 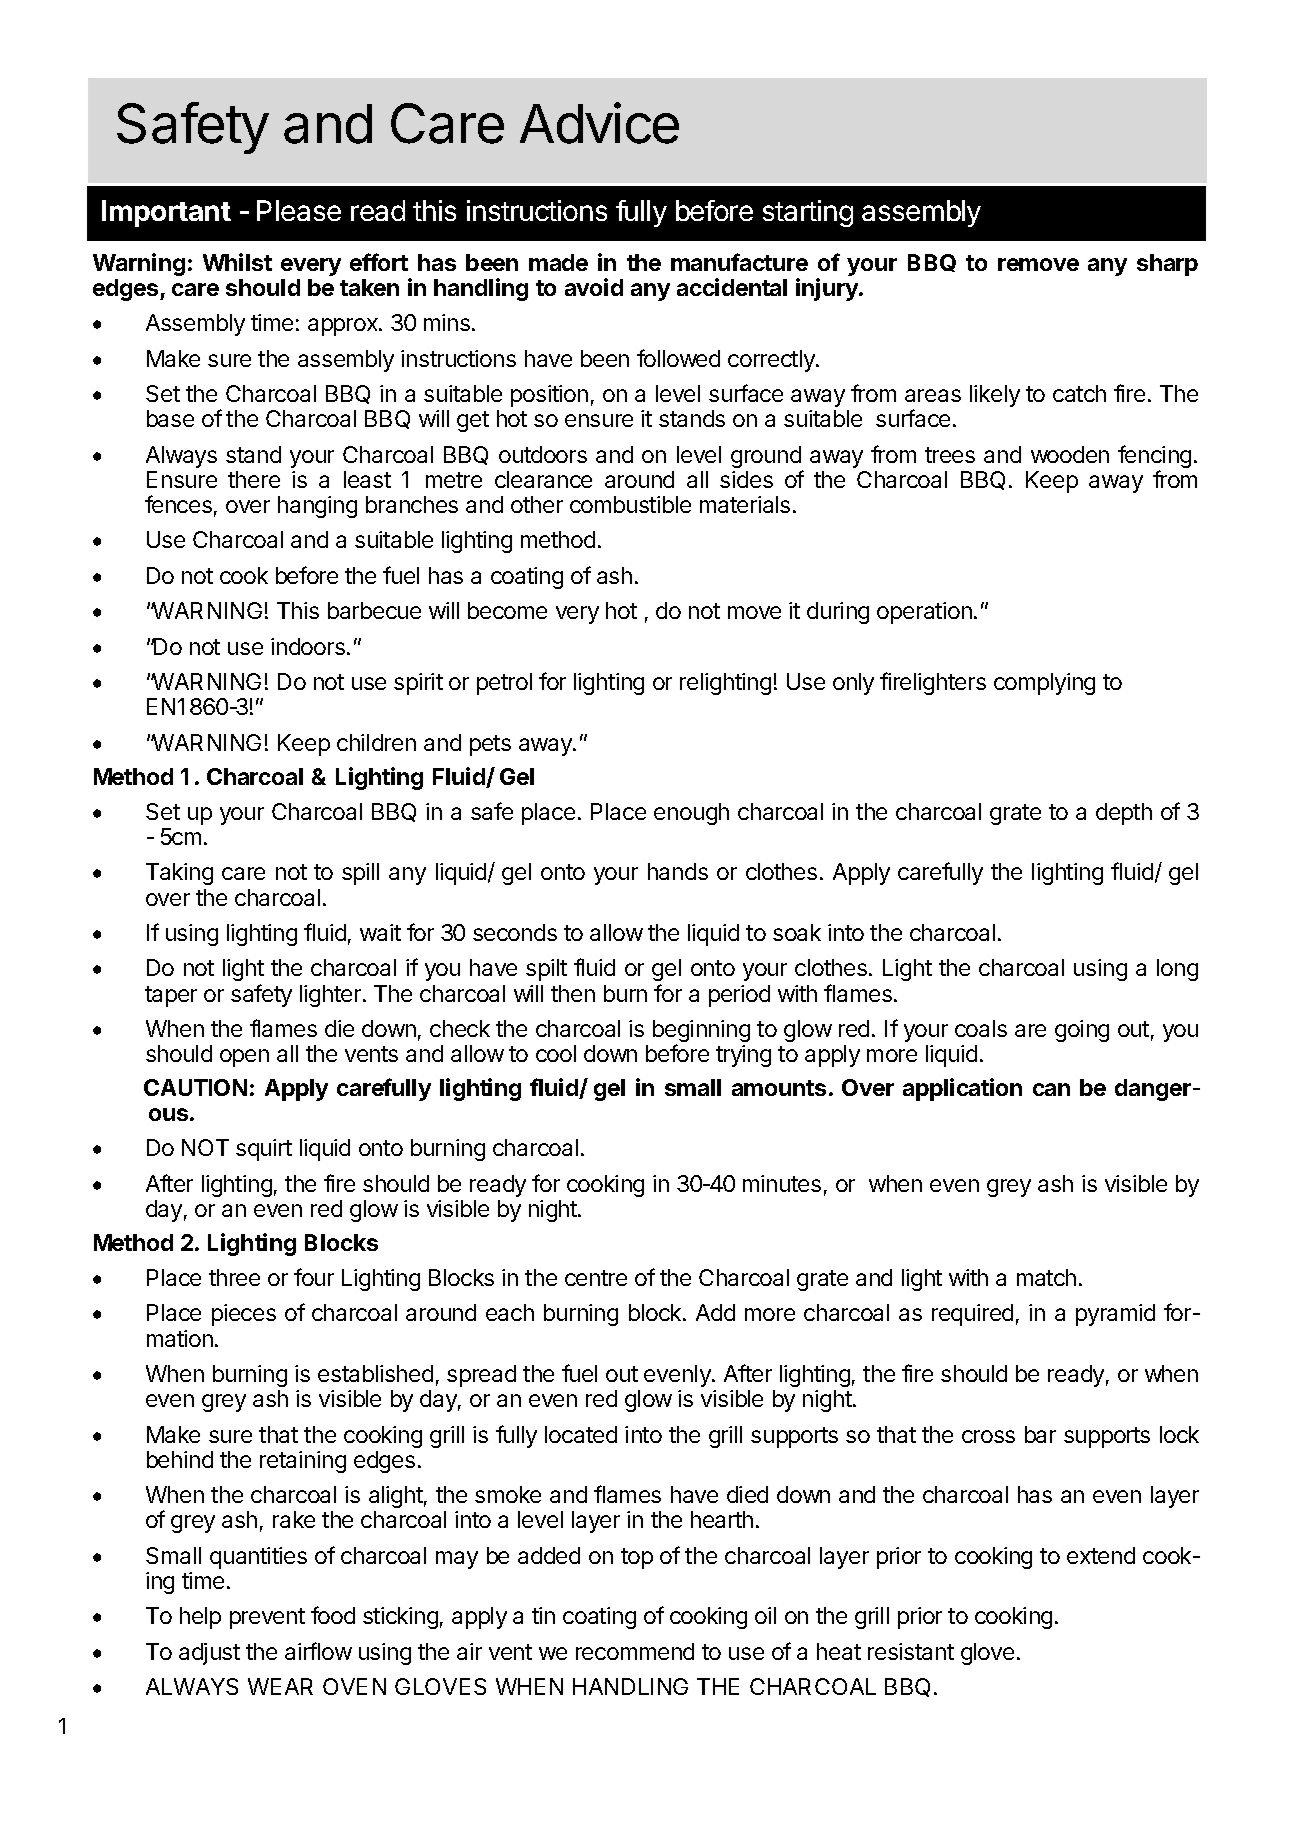 I want to click on Please, so click(x=299, y=210).
